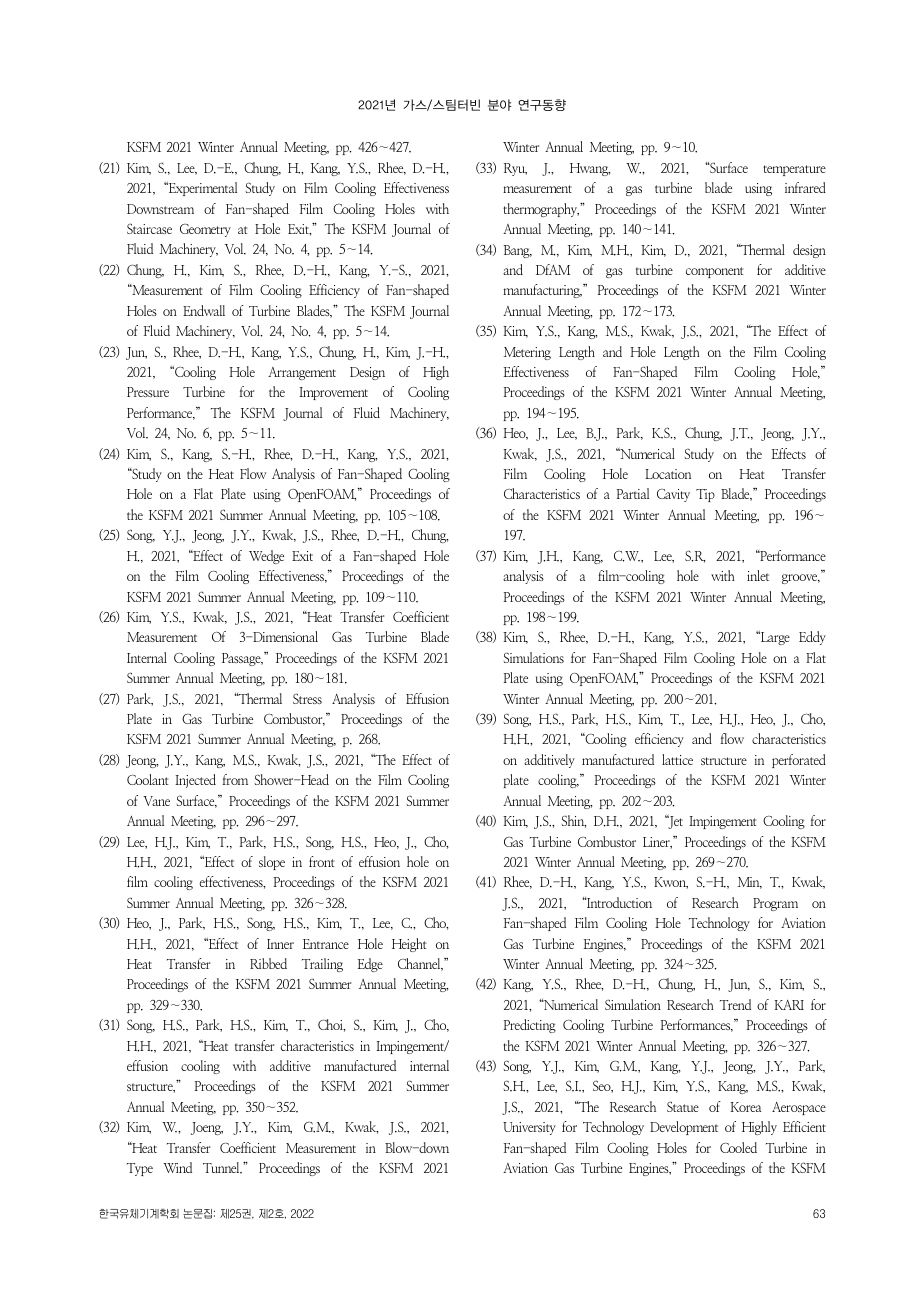  I want to click on temperature, so click(794, 170).
